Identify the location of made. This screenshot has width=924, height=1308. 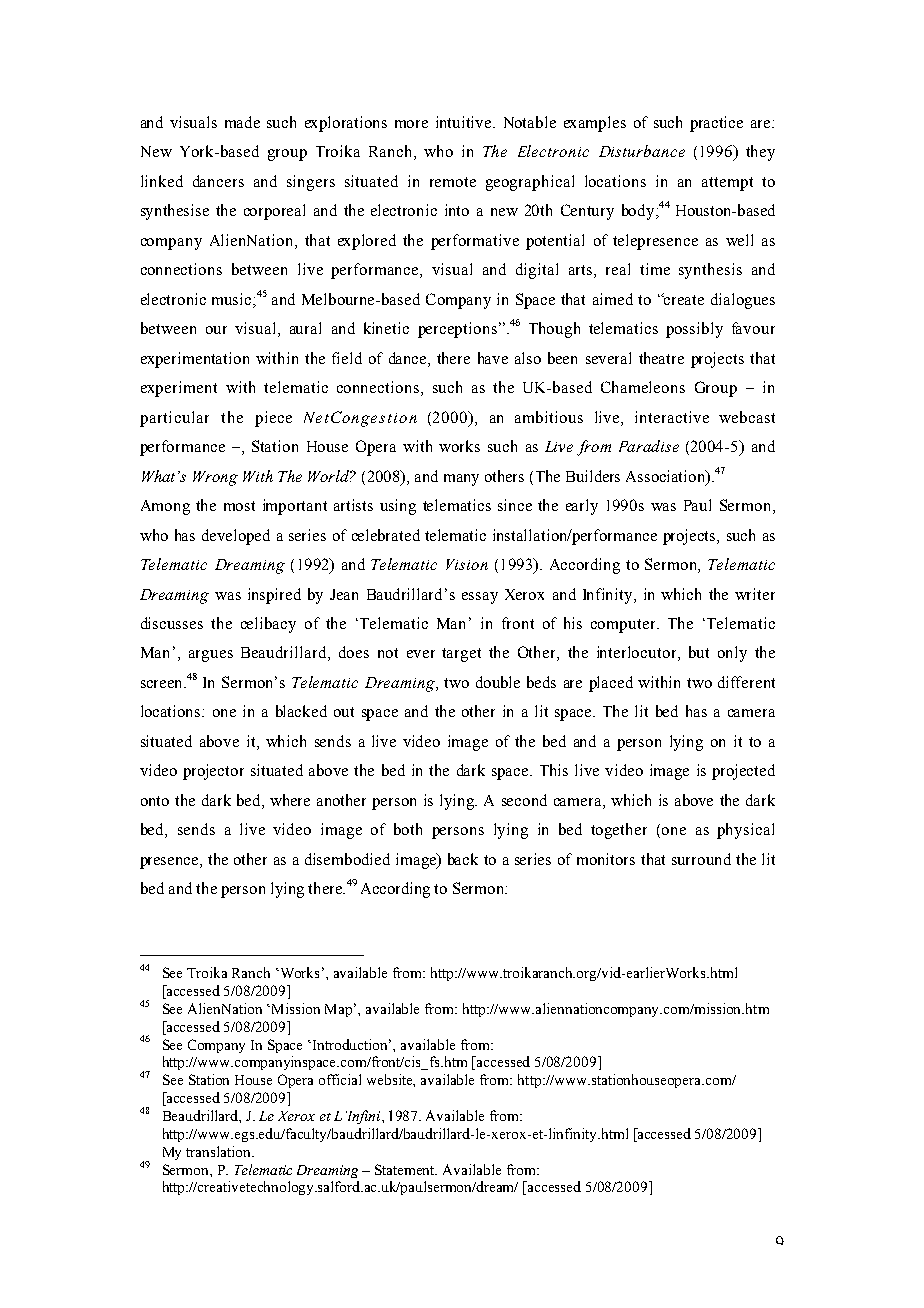
(242, 122).
